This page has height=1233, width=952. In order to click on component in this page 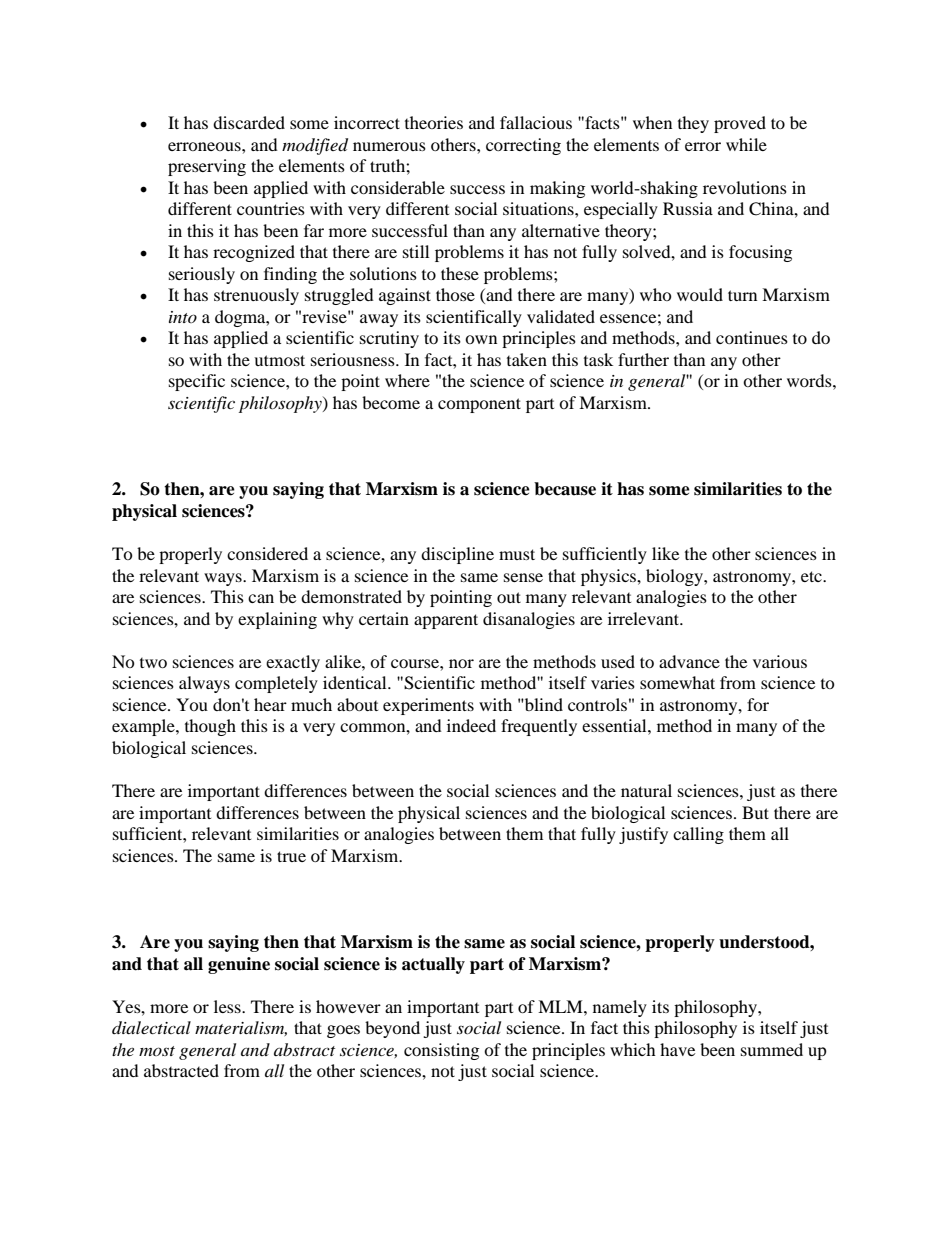, I will do `click(479, 405)`.
